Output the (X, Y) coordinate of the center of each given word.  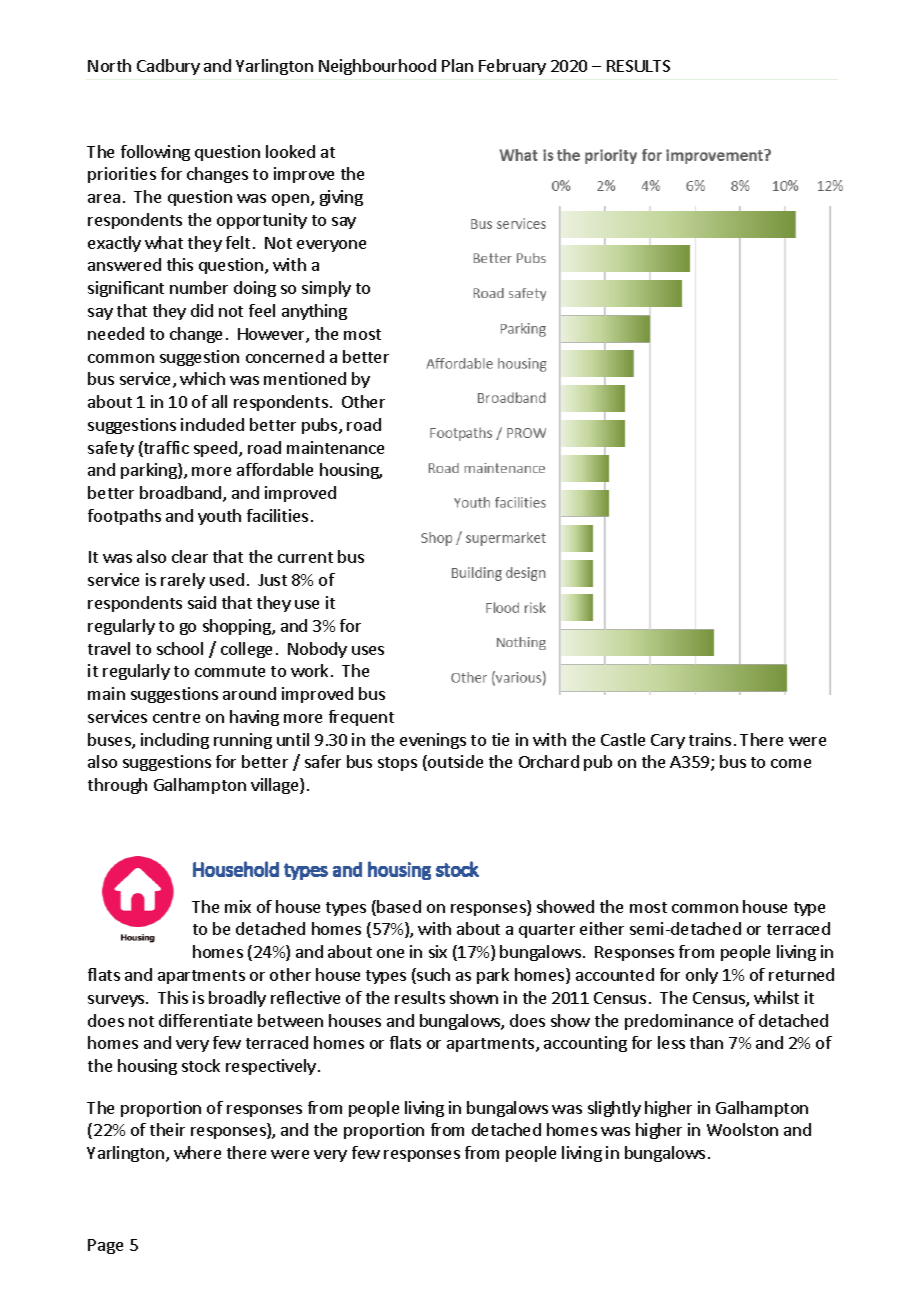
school (180, 648)
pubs (321, 426)
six (438, 951)
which (202, 378)
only (702, 976)
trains (710, 739)
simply (326, 289)
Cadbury (168, 67)
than (706, 1042)
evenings (433, 741)
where (197, 1152)
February (512, 67)
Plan (457, 65)
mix (238, 906)
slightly (614, 1109)
